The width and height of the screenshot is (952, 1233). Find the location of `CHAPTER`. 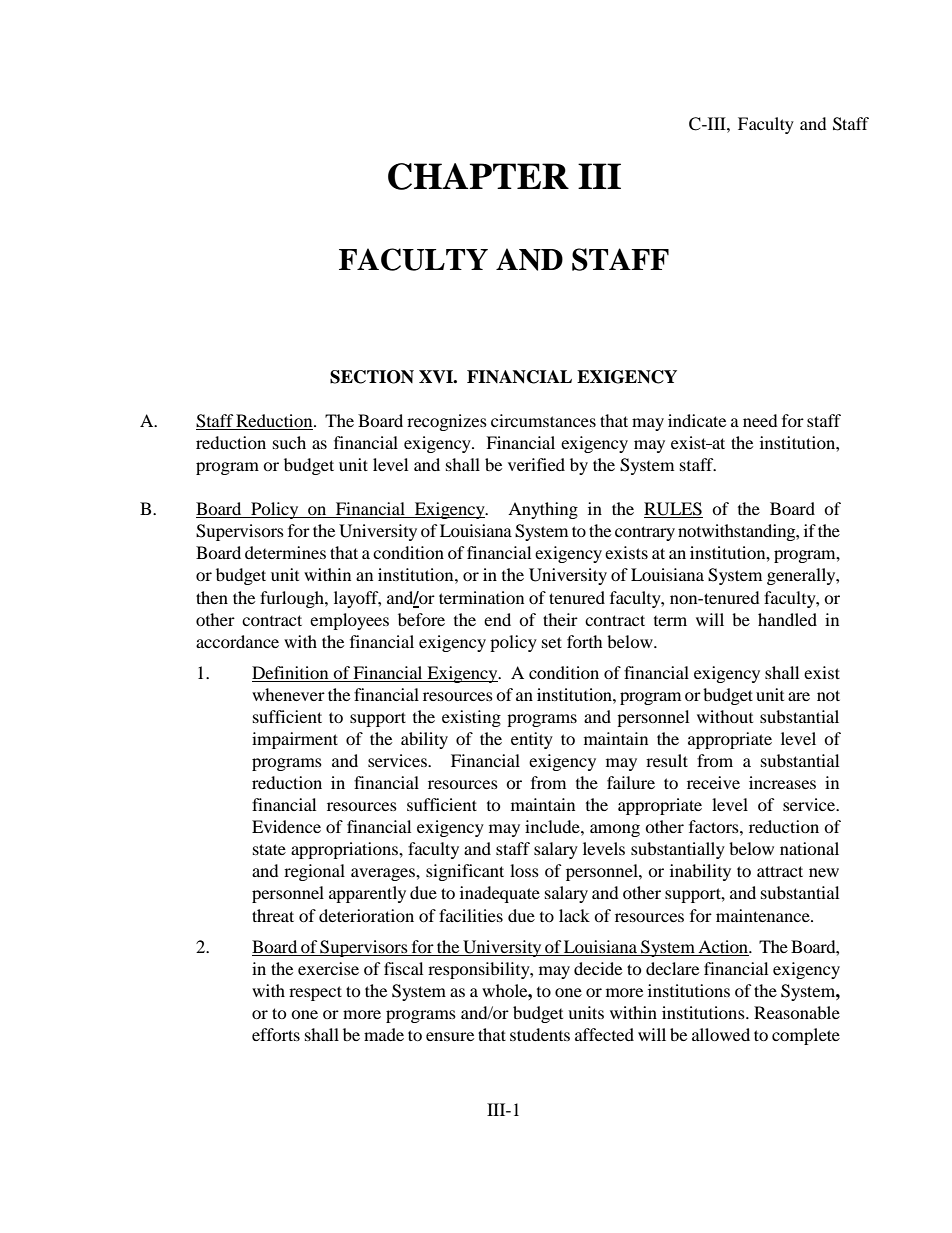

CHAPTER is located at coordinates (478, 176).
